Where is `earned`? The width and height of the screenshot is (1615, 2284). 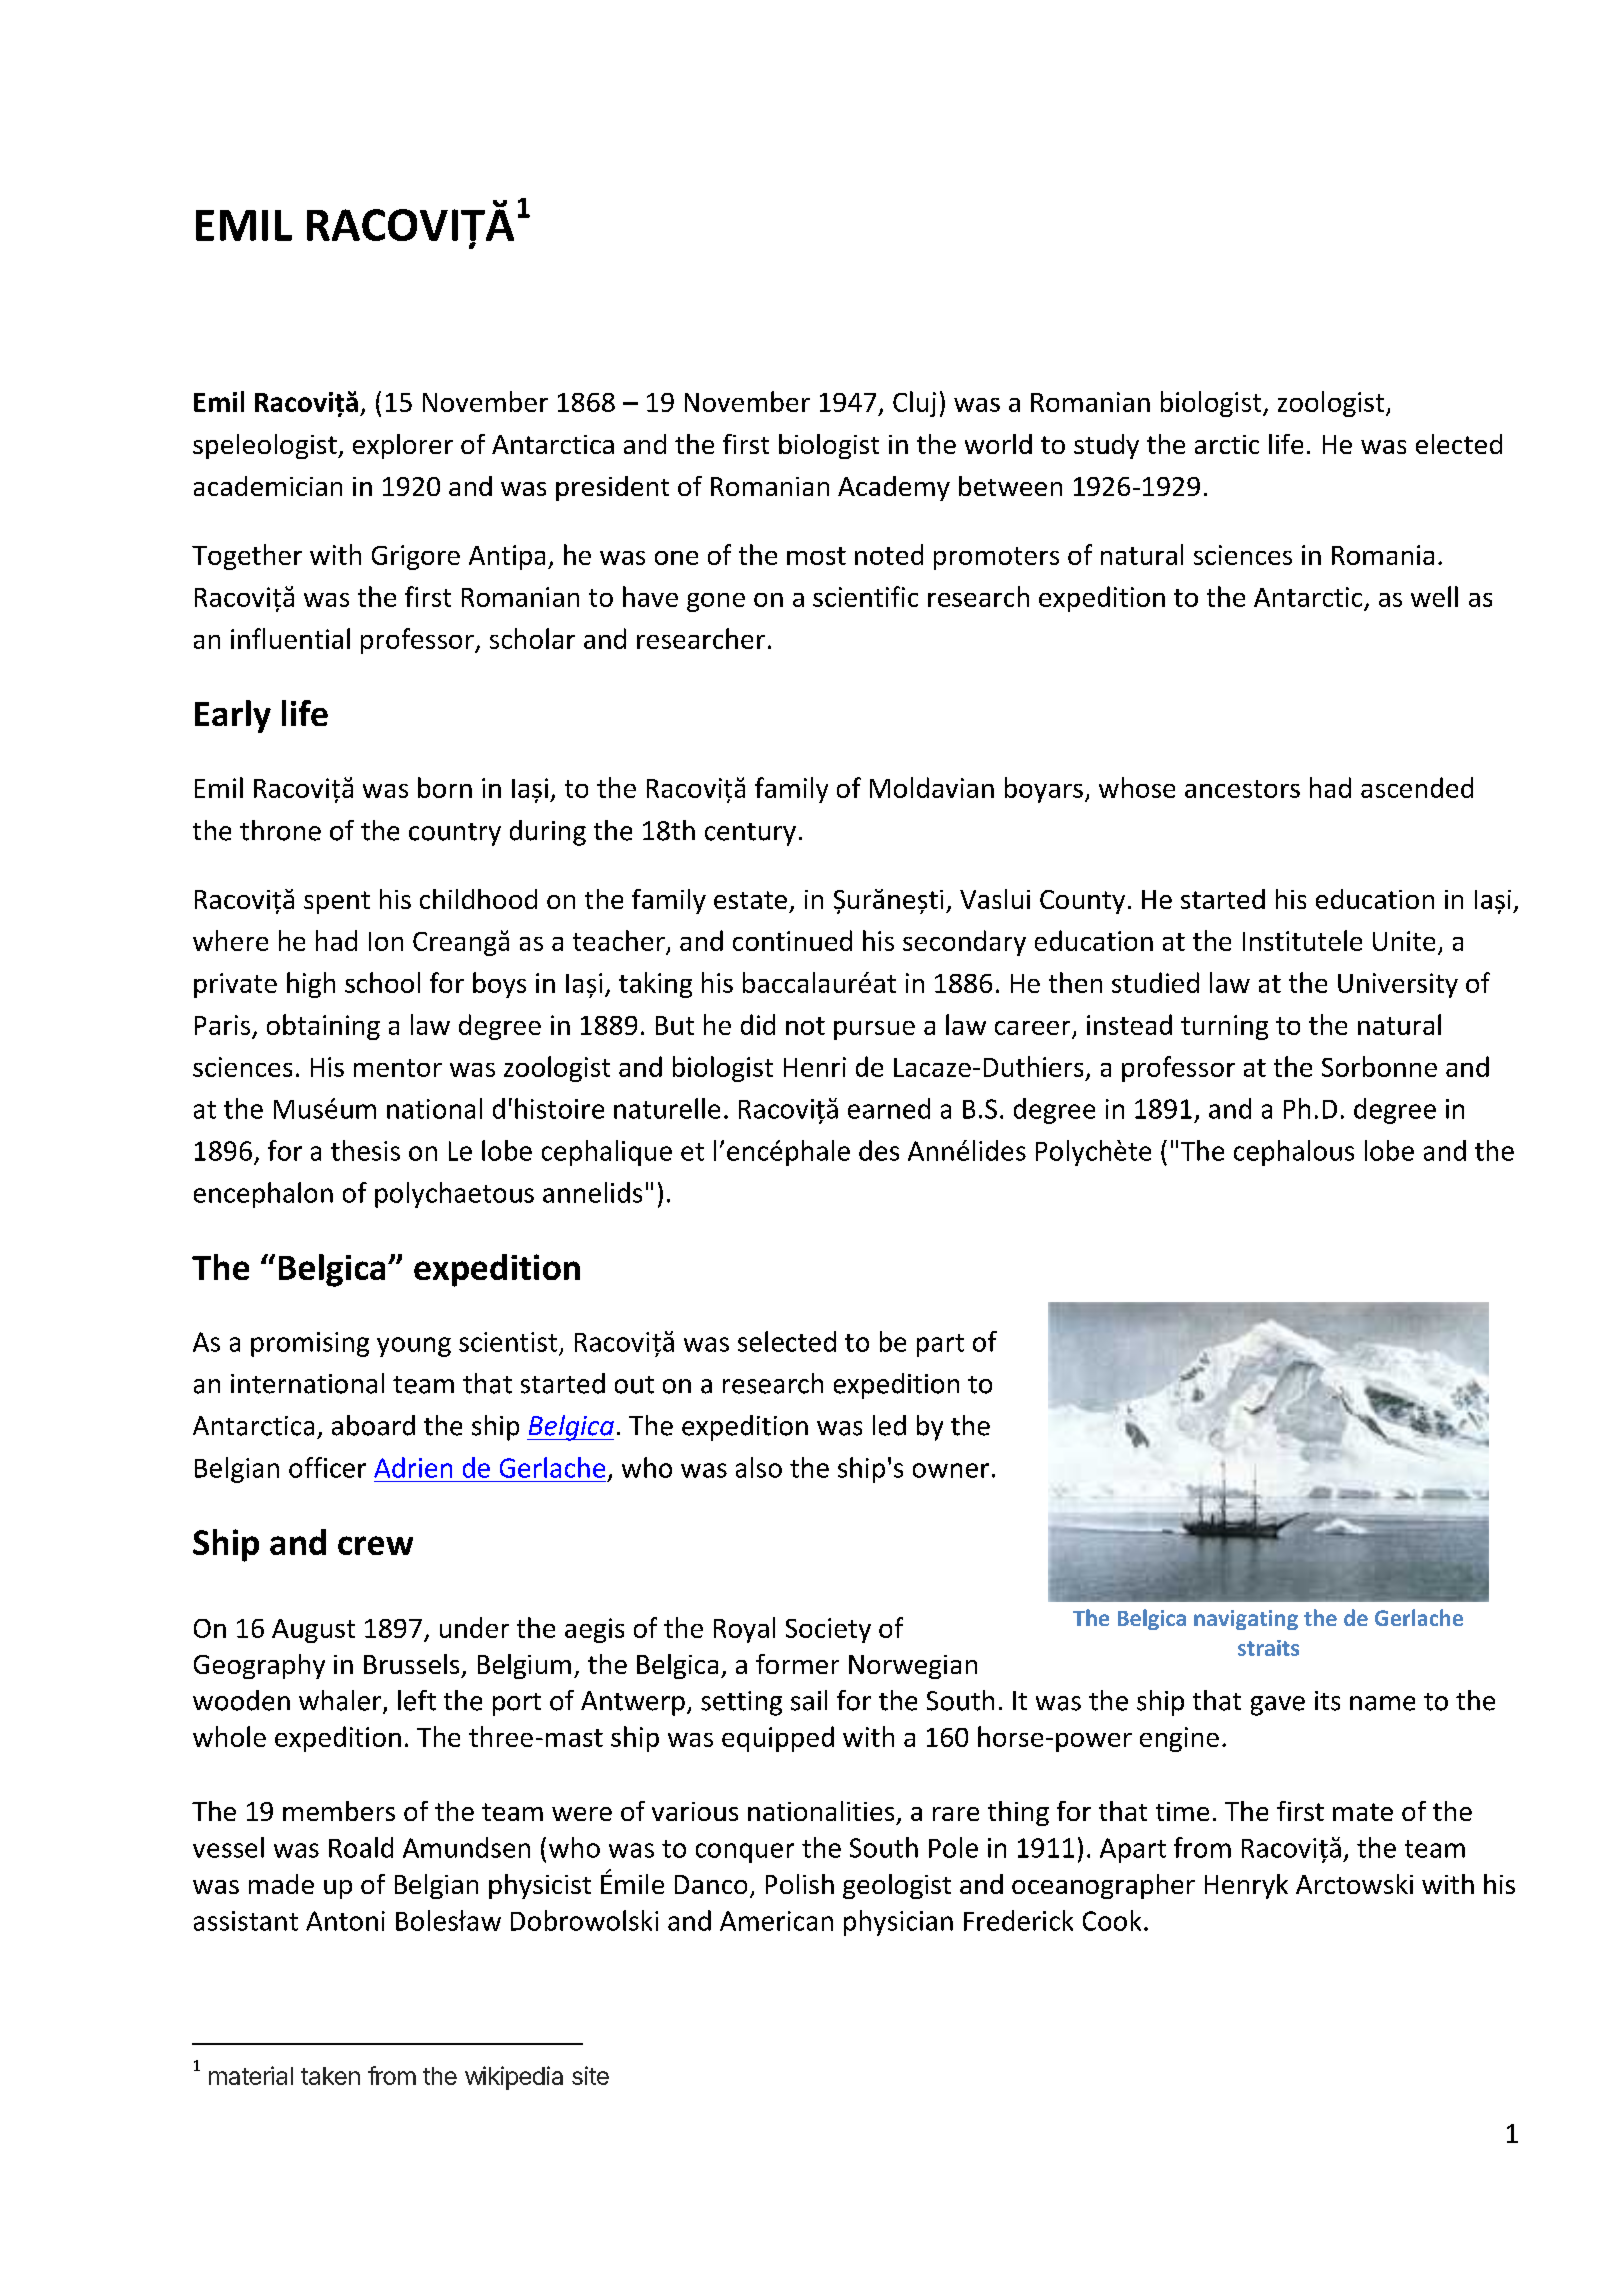 earned is located at coordinates (889, 1108).
